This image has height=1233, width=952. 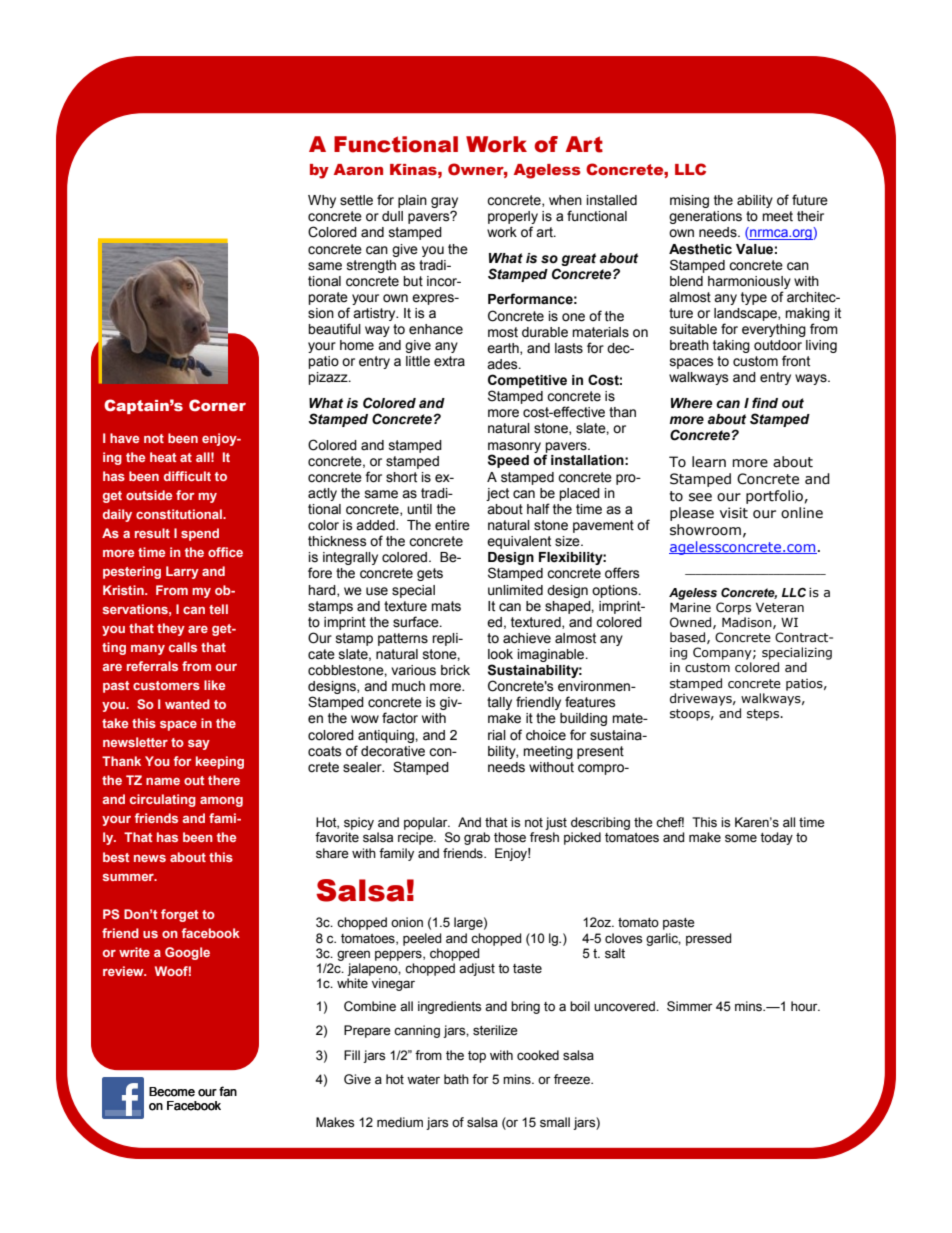 What do you see at coordinates (477, 838) in the image?
I see `grab` at bounding box center [477, 838].
